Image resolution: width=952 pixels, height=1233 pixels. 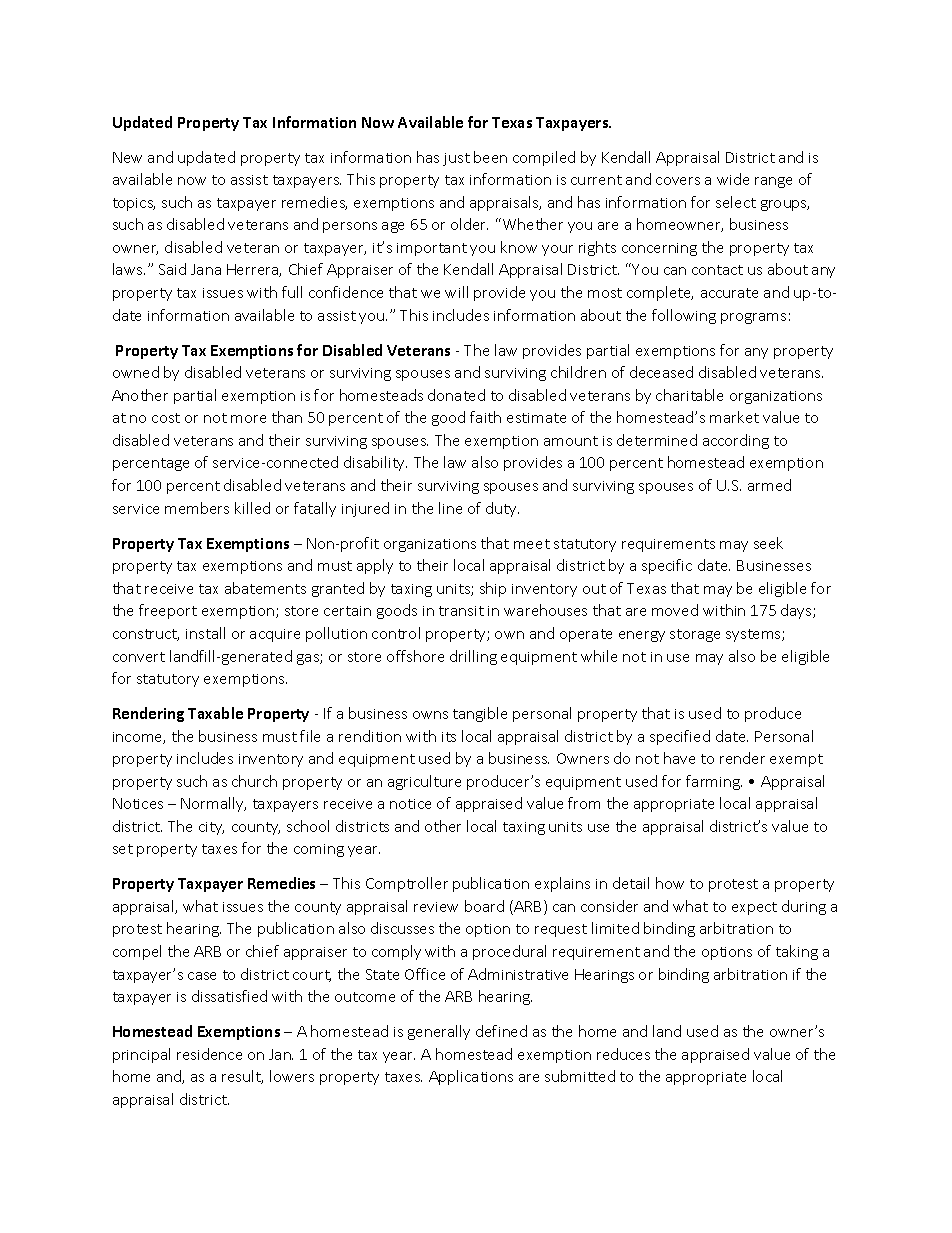 What do you see at coordinates (461, 611) in the image?
I see `transit` at bounding box center [461, 611].
